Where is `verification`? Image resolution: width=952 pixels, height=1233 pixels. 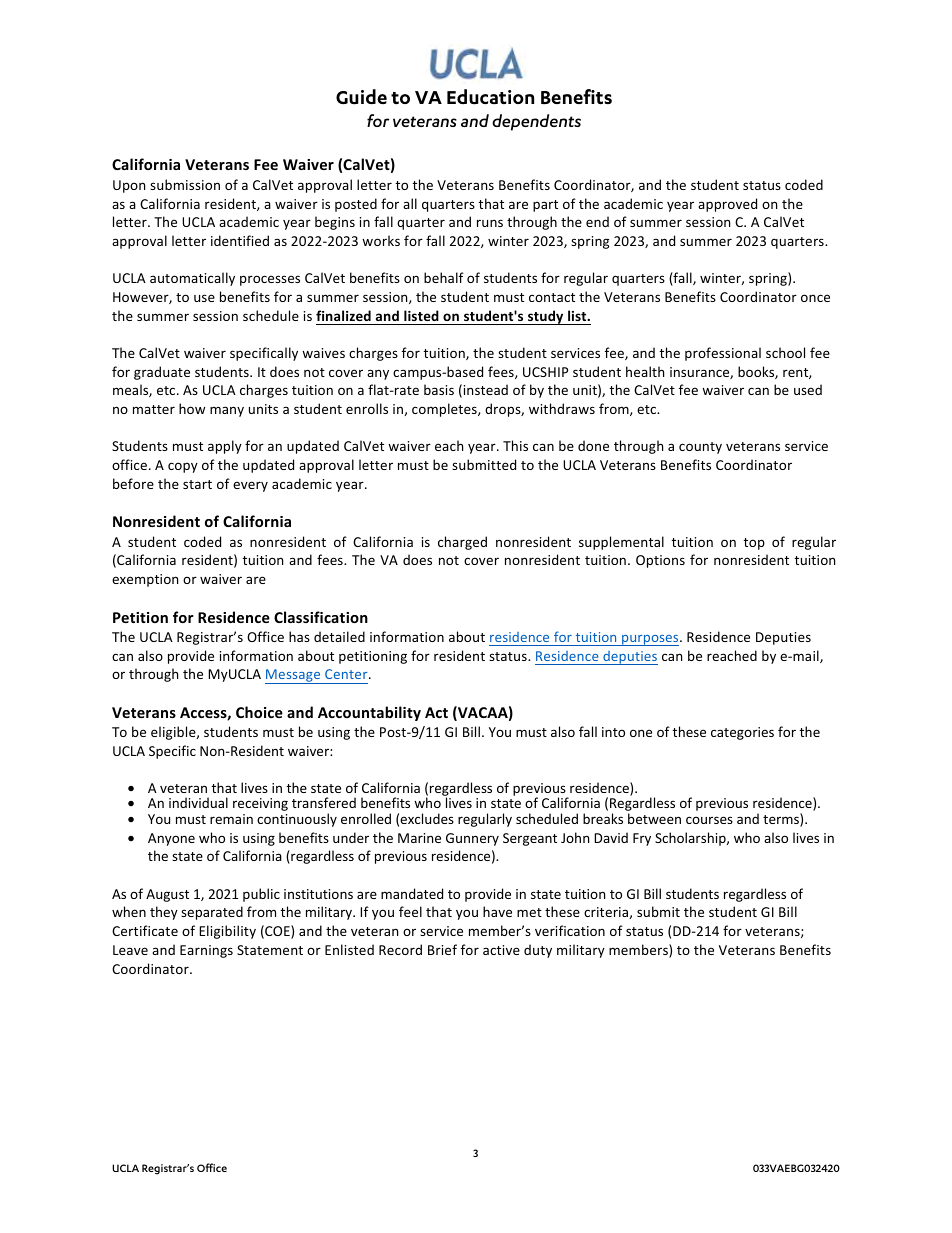 verification is located at coordinates (570, 930).
